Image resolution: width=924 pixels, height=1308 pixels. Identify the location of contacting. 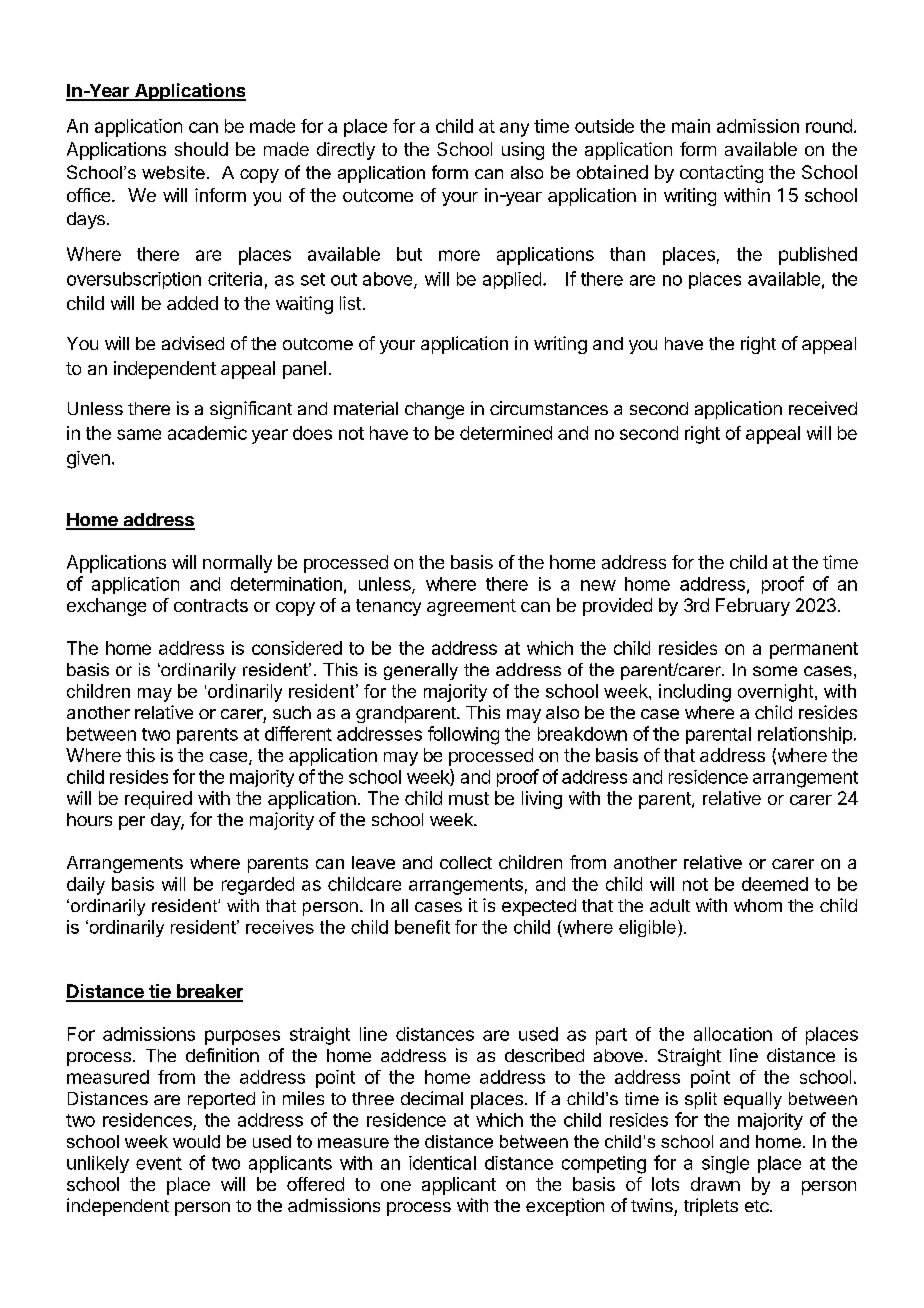
(721, 174).
